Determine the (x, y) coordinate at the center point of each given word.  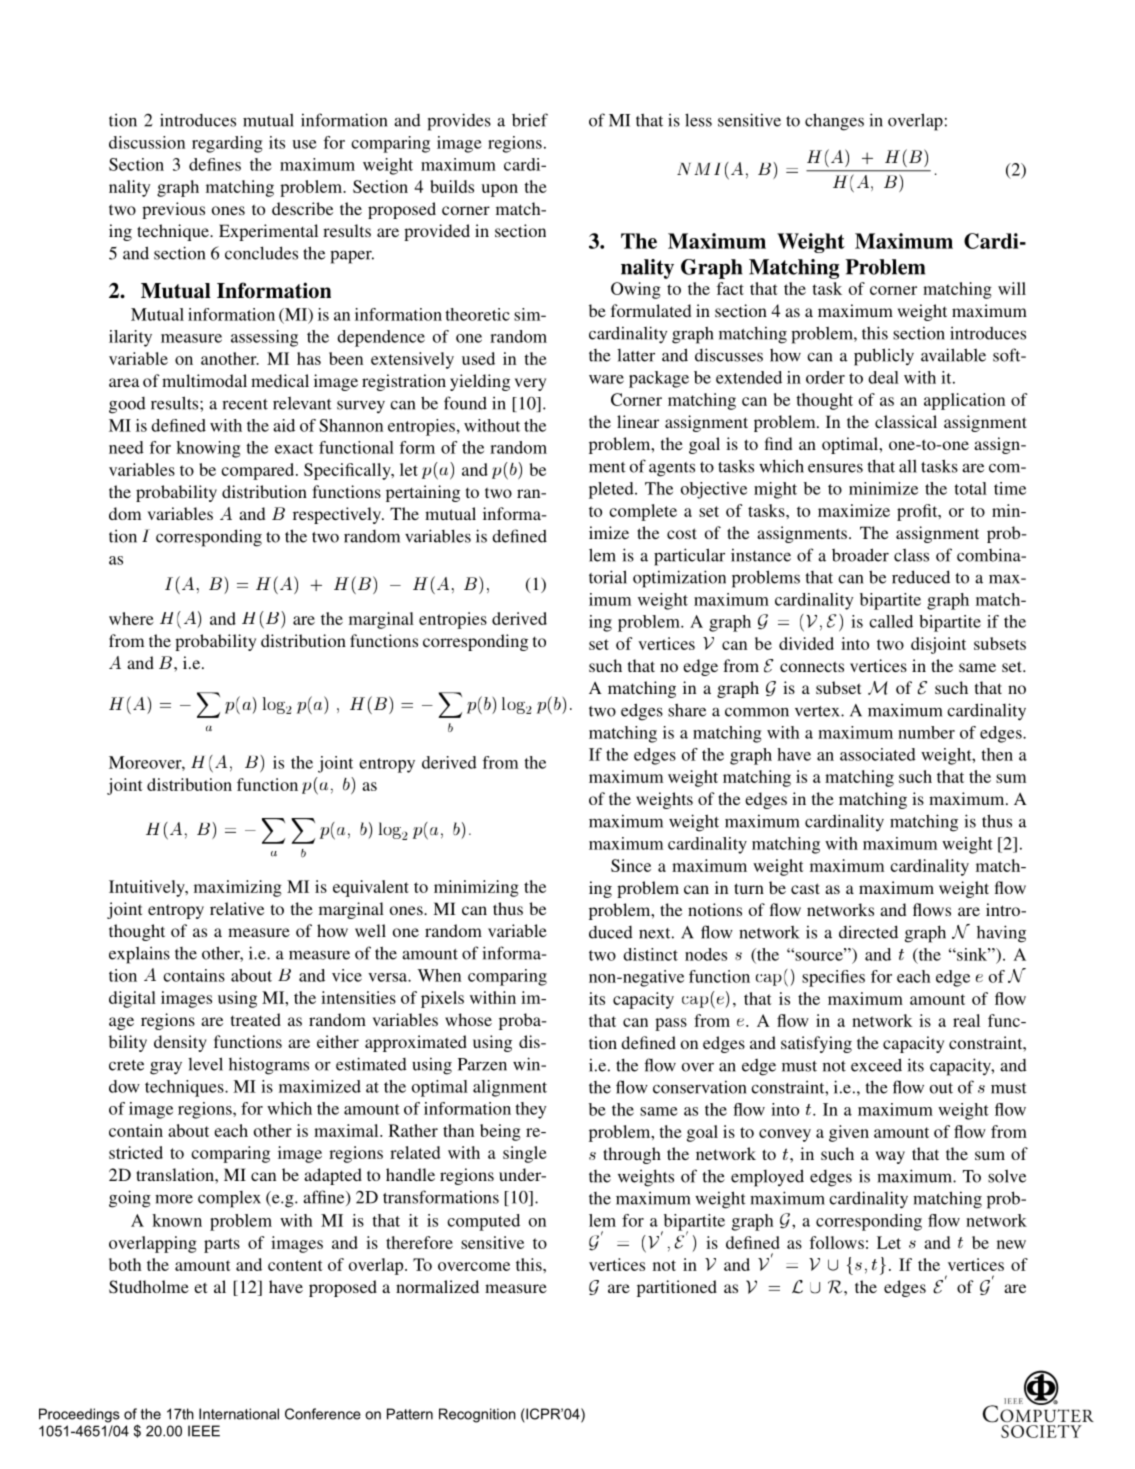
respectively (338, 515)
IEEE (204, 1431)
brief (530, 120)
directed (868, 932)
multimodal (204, 380)
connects (812, 666)
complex (229, 1199)
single (525, 1154)
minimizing (476, 888)
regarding (227, 144)
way (890, 1157)
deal (883, 377)
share (687, 710)
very (530, 384)
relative (237, 908)
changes (834, 122)
